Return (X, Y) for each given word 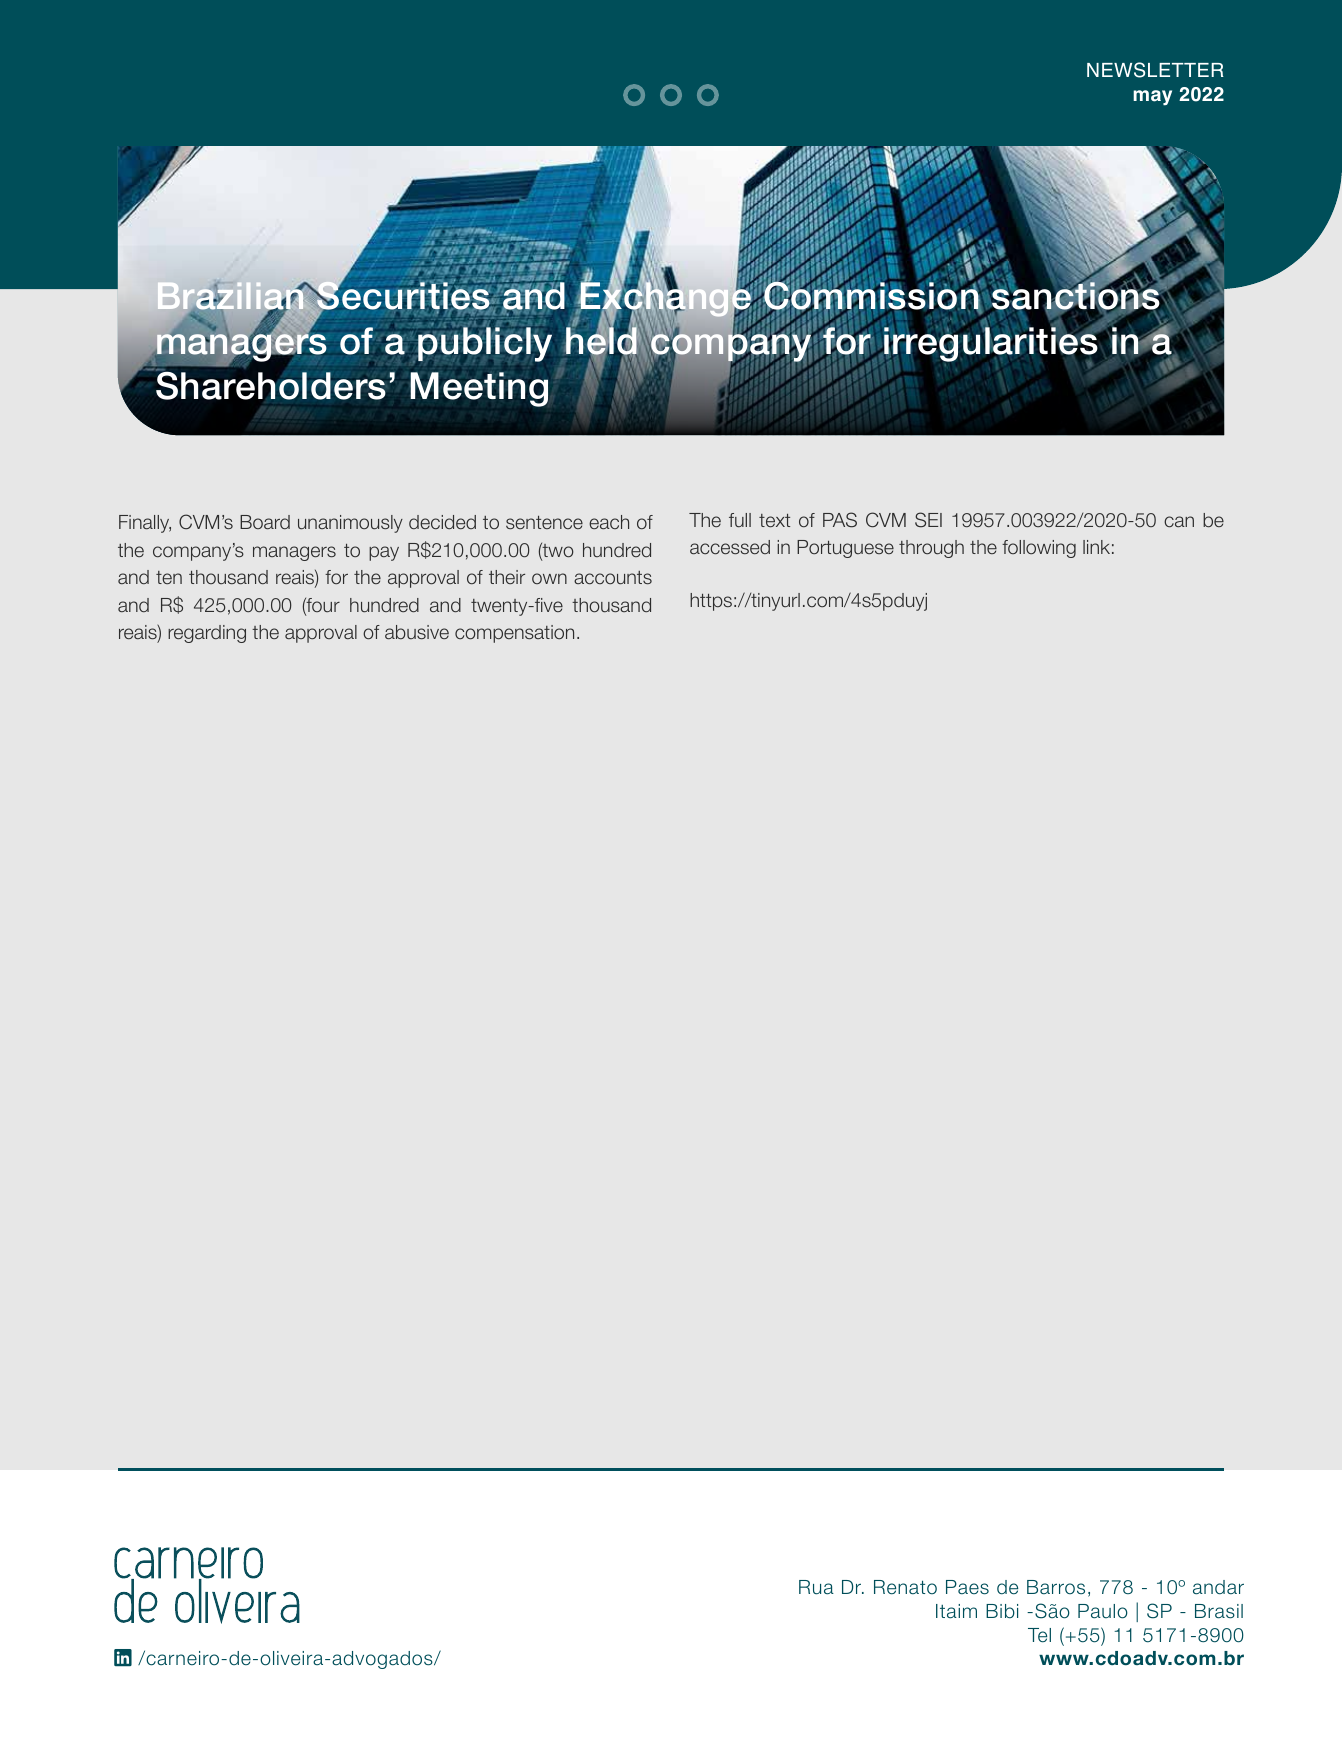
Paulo (1103, 1611)
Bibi (1002, 1611)
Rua (816, 1587)
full (740, 520)
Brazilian (232, 297)
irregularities (991, 345)
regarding (207, 634)
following (1039, 549)
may (1152, 98)
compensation (514, 634)
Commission (872, 296)
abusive (417, 632)
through (931, 549)
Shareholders (271, 385)
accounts (613, 577)
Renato (905, 1587)
